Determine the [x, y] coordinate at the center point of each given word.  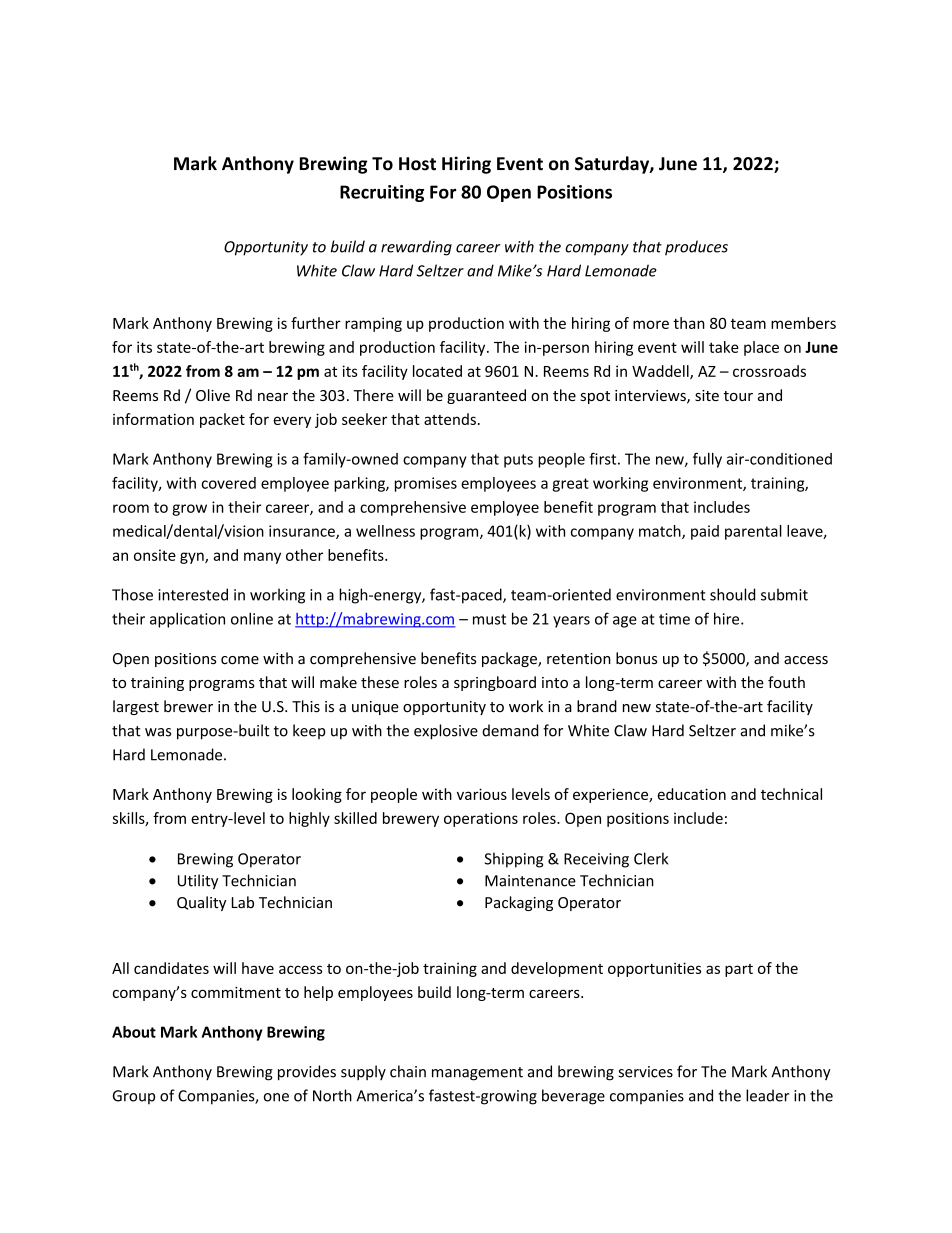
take [724, 347]
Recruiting [382, 193]
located [437, 371]
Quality [201, 903]
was [158, 732]
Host [417, 164]
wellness [385, 531]
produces [696, 248]
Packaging [519, 903]
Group [134, 1097]
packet [222, 420]
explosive [446, 732]
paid [705, 532]
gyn [193, 558]
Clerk [651, 858]
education [691, 794]
